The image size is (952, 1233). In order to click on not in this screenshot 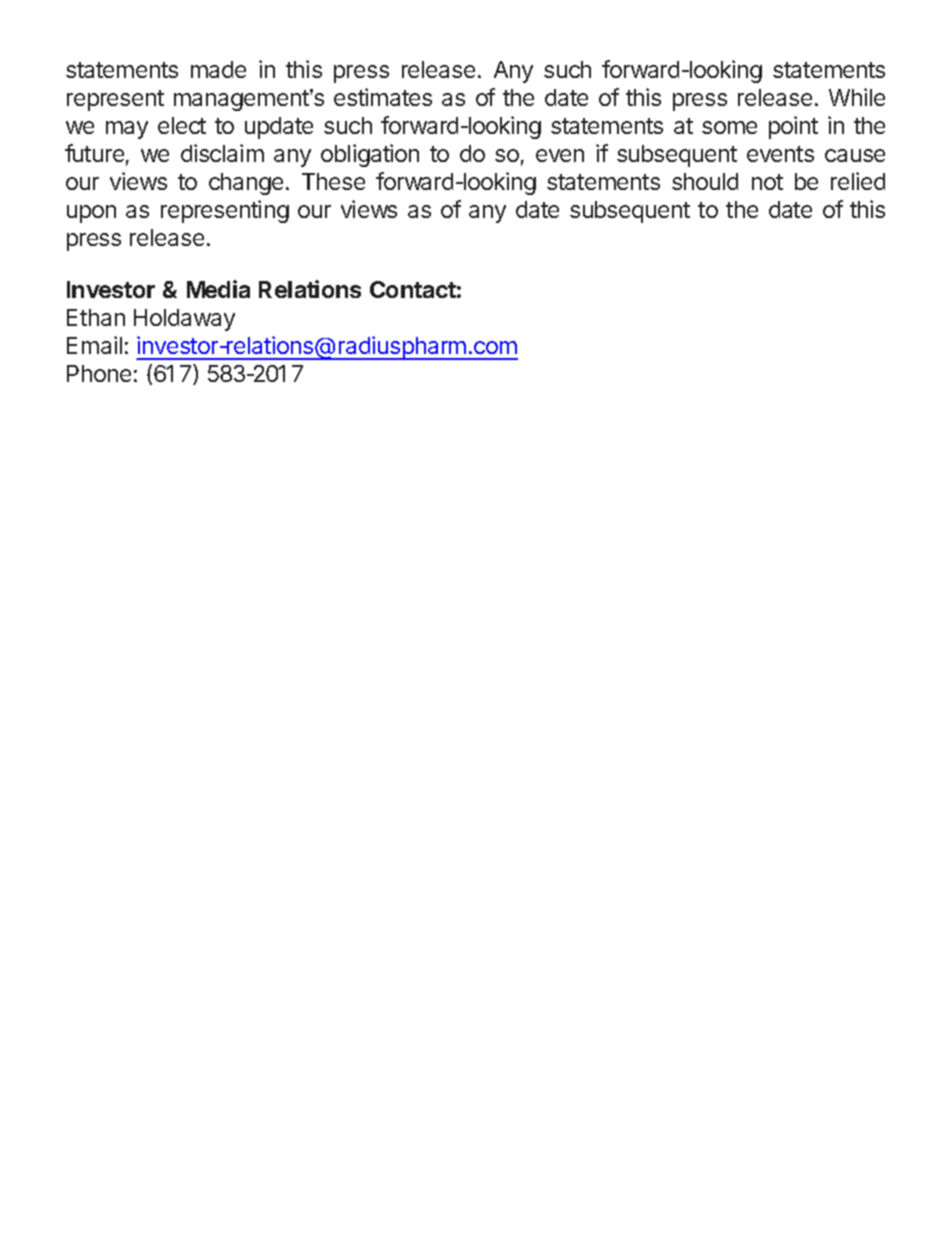, I will do `click(767, 182)`.
